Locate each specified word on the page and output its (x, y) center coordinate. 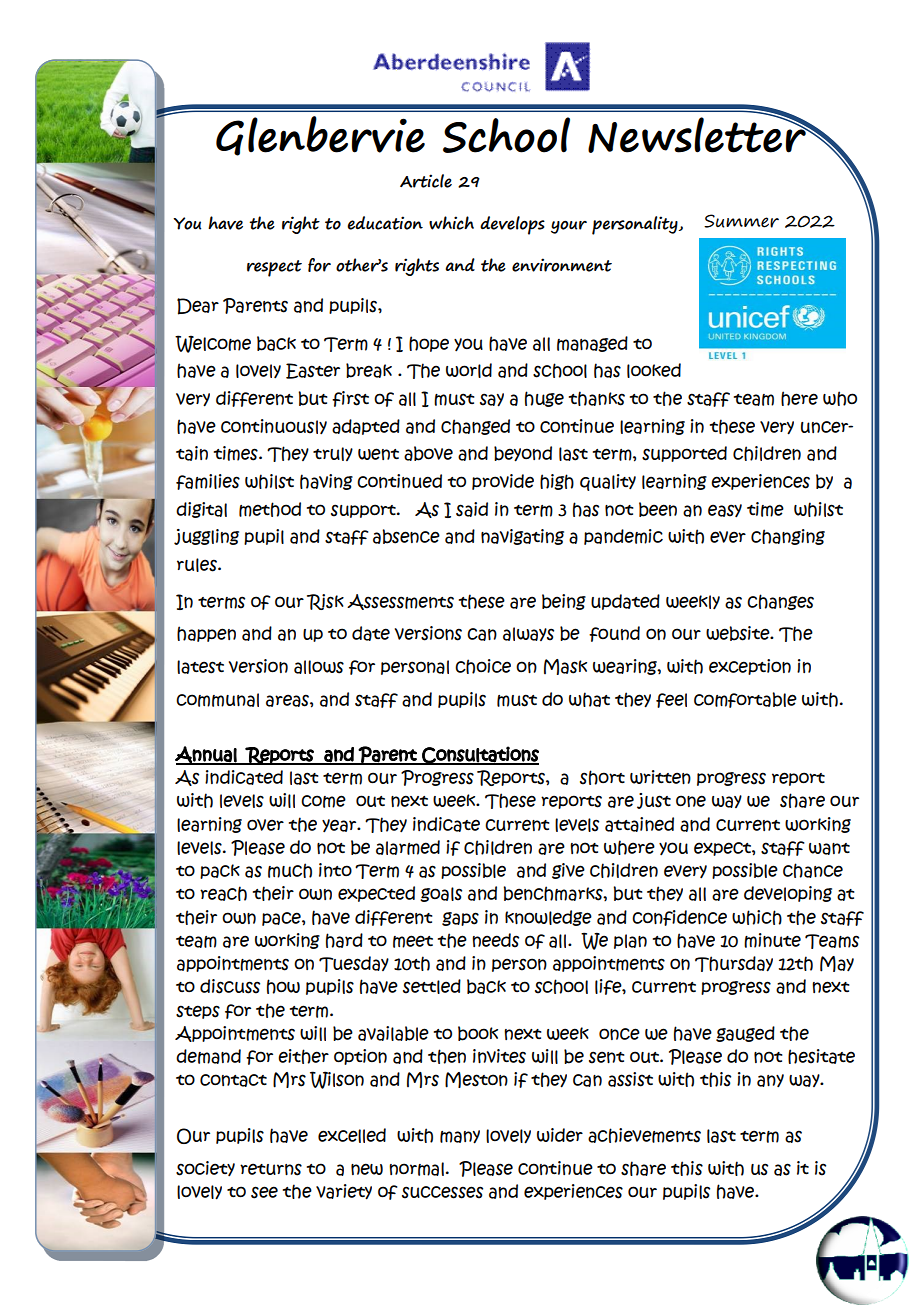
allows (319, 667)
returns (271, 1169)
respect (274, 268)
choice (483, 666)
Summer (741, 221)
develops (512, 225)
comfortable (745, 700)
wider (560, 1135)
